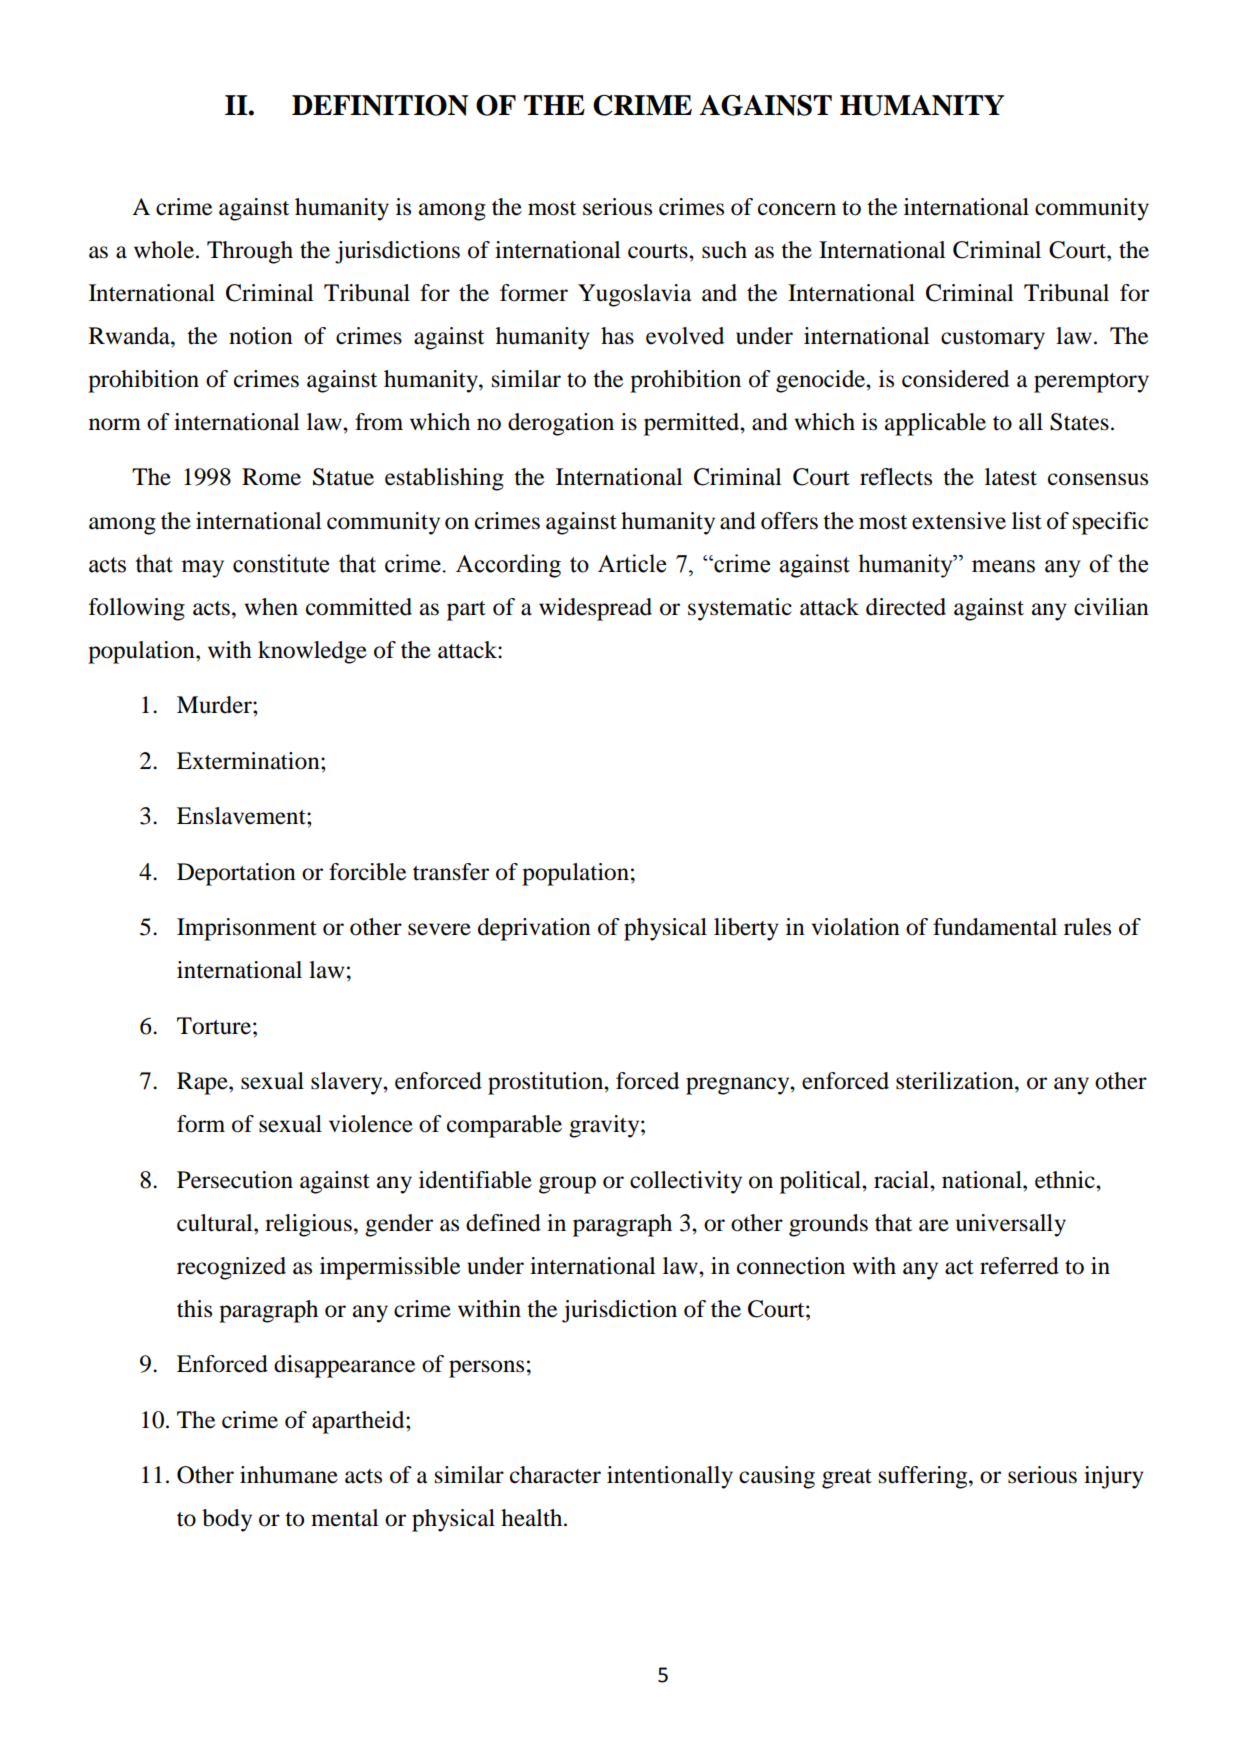 The image size is (1238, 1750). I want to click on universally, so click(1011, 1225).
